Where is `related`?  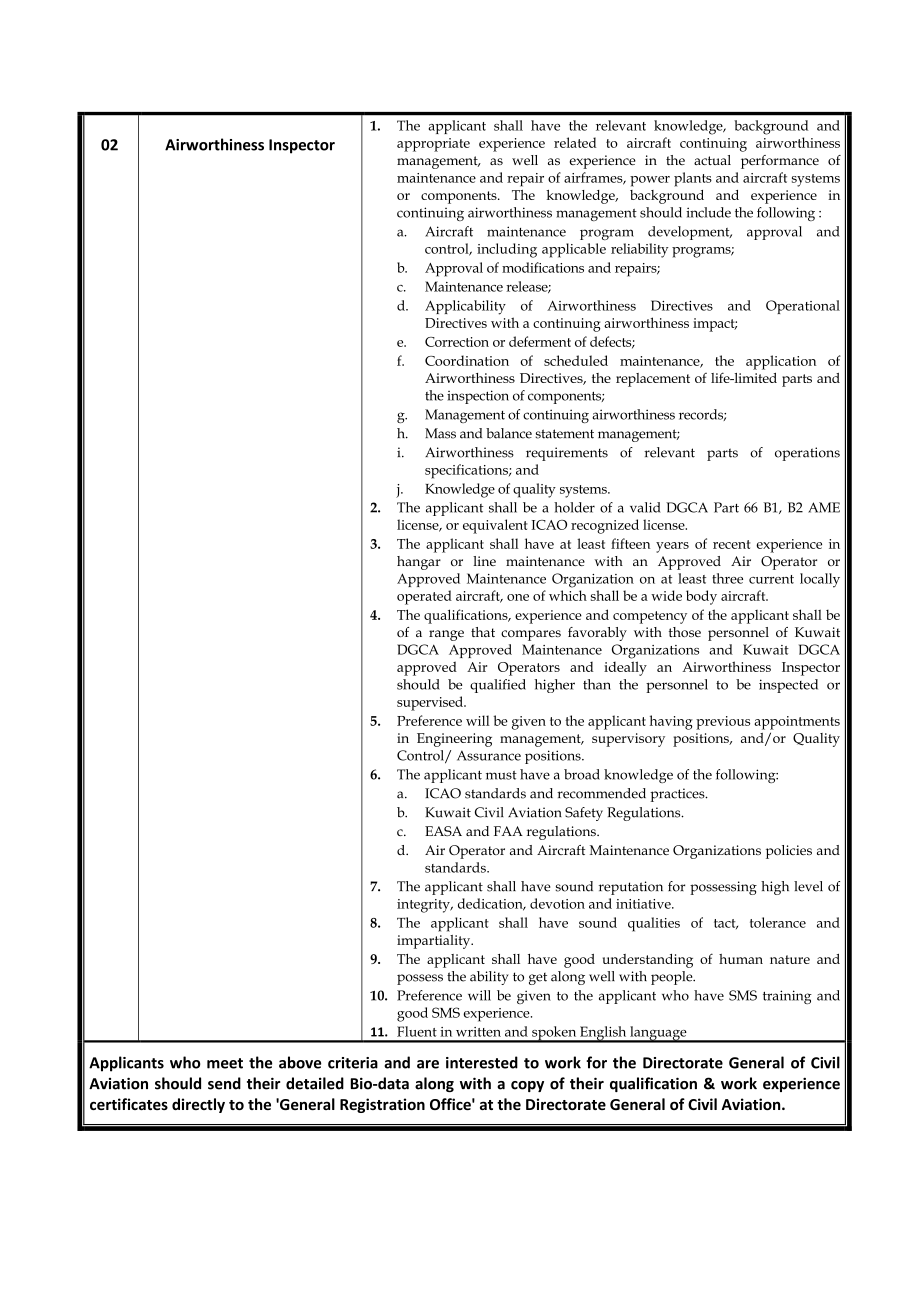
related is located at coordinates (575, 142).
